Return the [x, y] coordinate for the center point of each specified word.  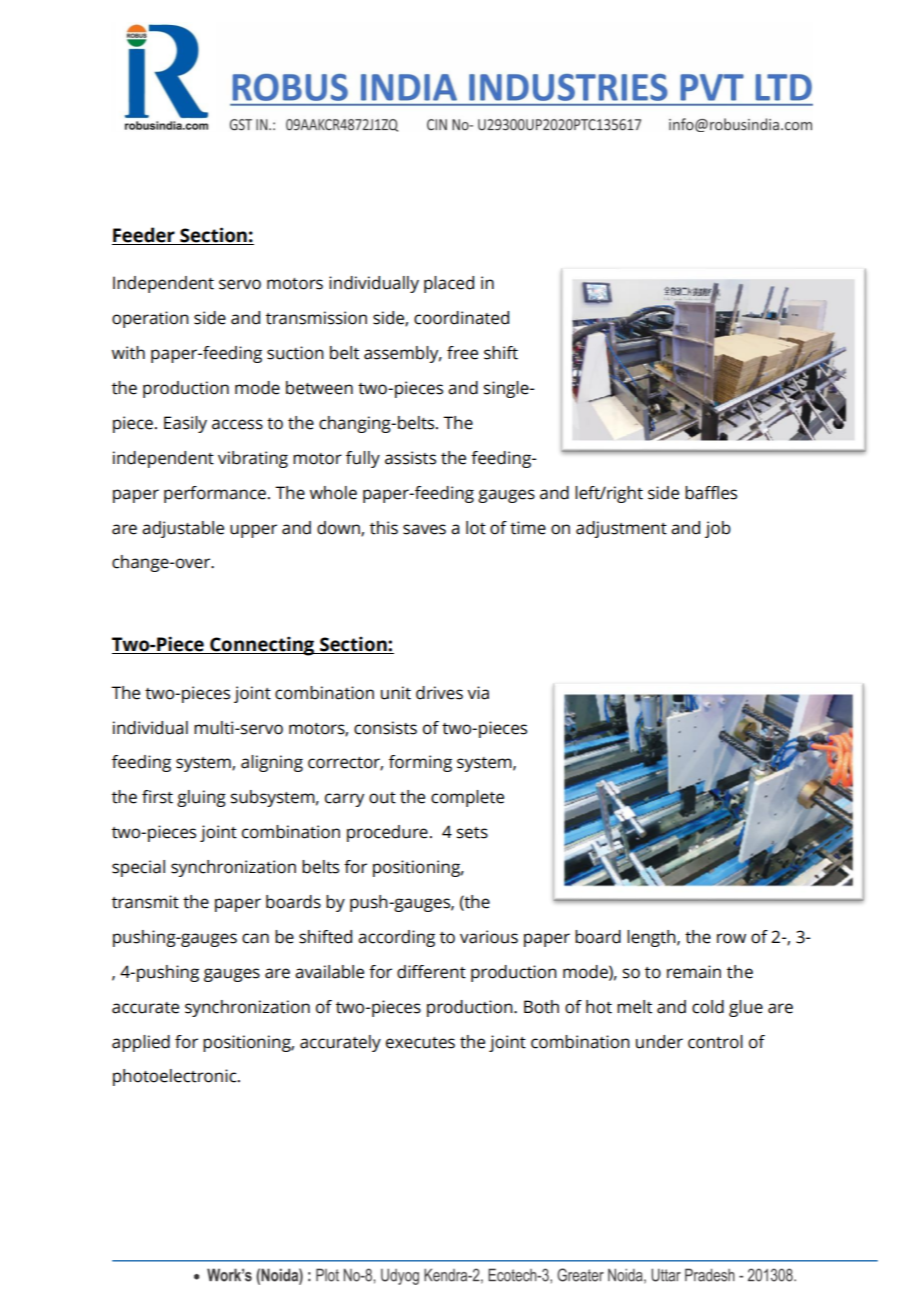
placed [449, 284]
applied [141, 1043]
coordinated [461, 318]
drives [439, 693]
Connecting [262, 646]
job [718, 529]
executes [420, 1043]
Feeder [144, 236]
